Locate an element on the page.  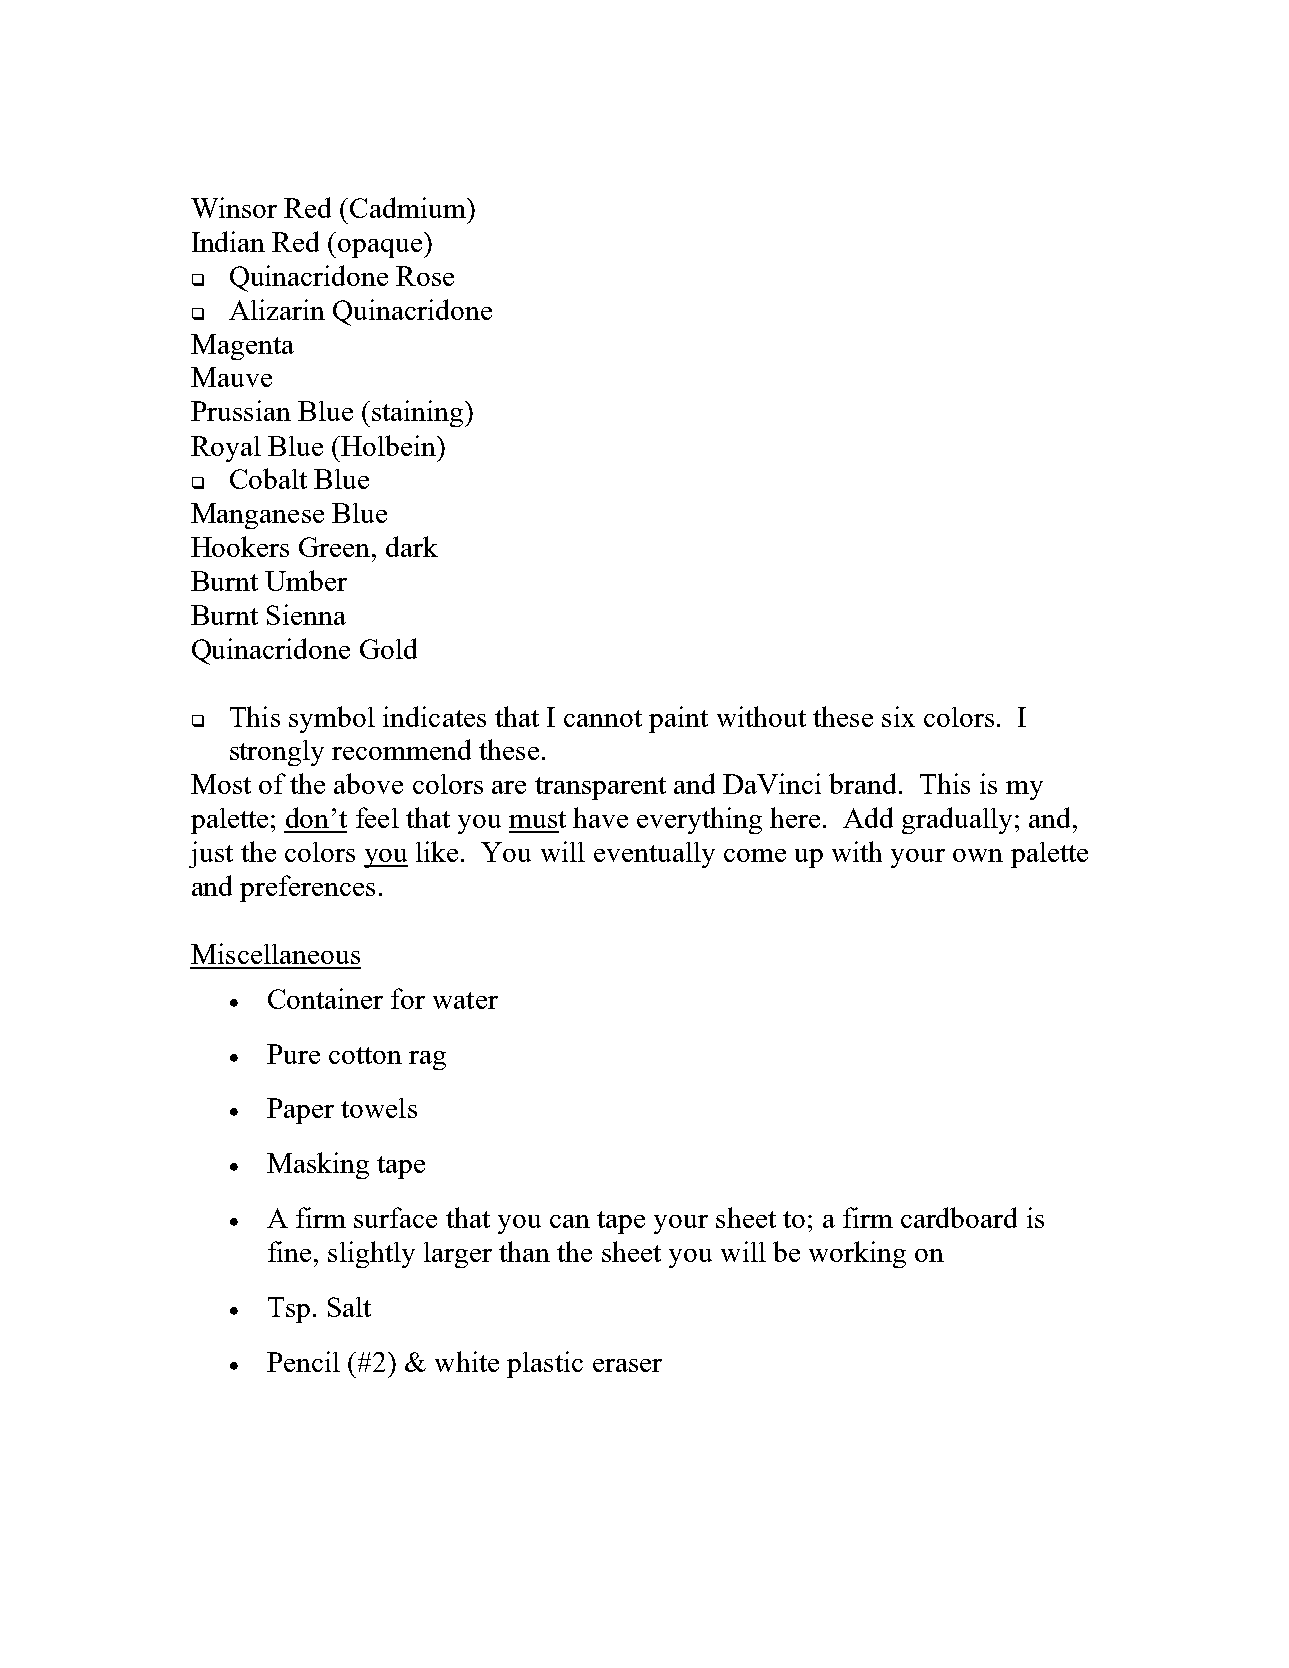
Indian is located at coordinates (228, 241).
